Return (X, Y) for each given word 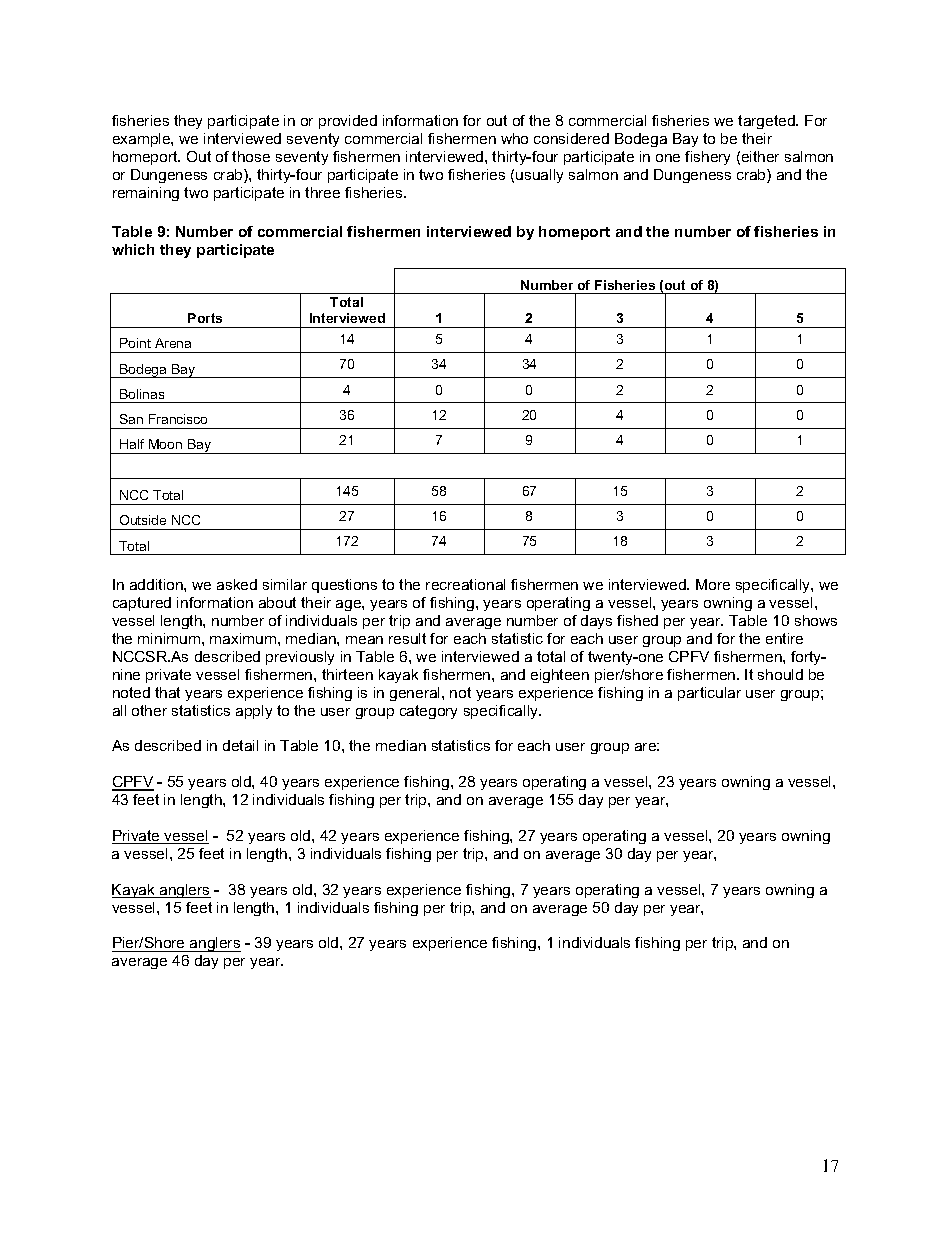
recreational (465, 584)
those (251, 156)
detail (240, 745)
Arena (173, 343)
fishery (707, 158)
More (713, 584)
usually (539, 176)
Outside (143, 520)
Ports (205, 318)
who (514, 138)
